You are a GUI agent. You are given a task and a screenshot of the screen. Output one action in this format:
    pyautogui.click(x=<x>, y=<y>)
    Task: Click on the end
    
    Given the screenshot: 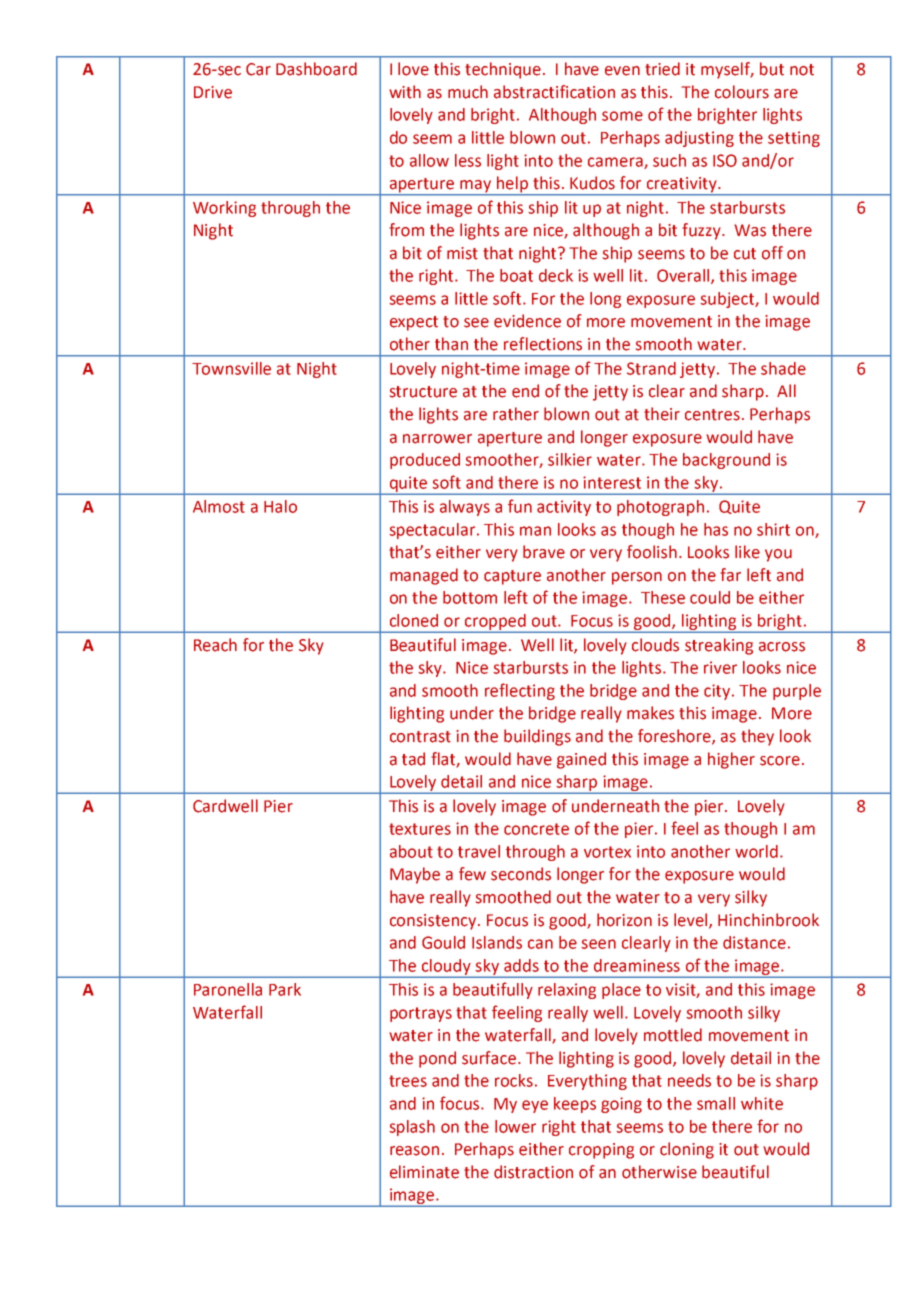 What is the action you would take?
    pyautogui.click(x=525, y=391)
